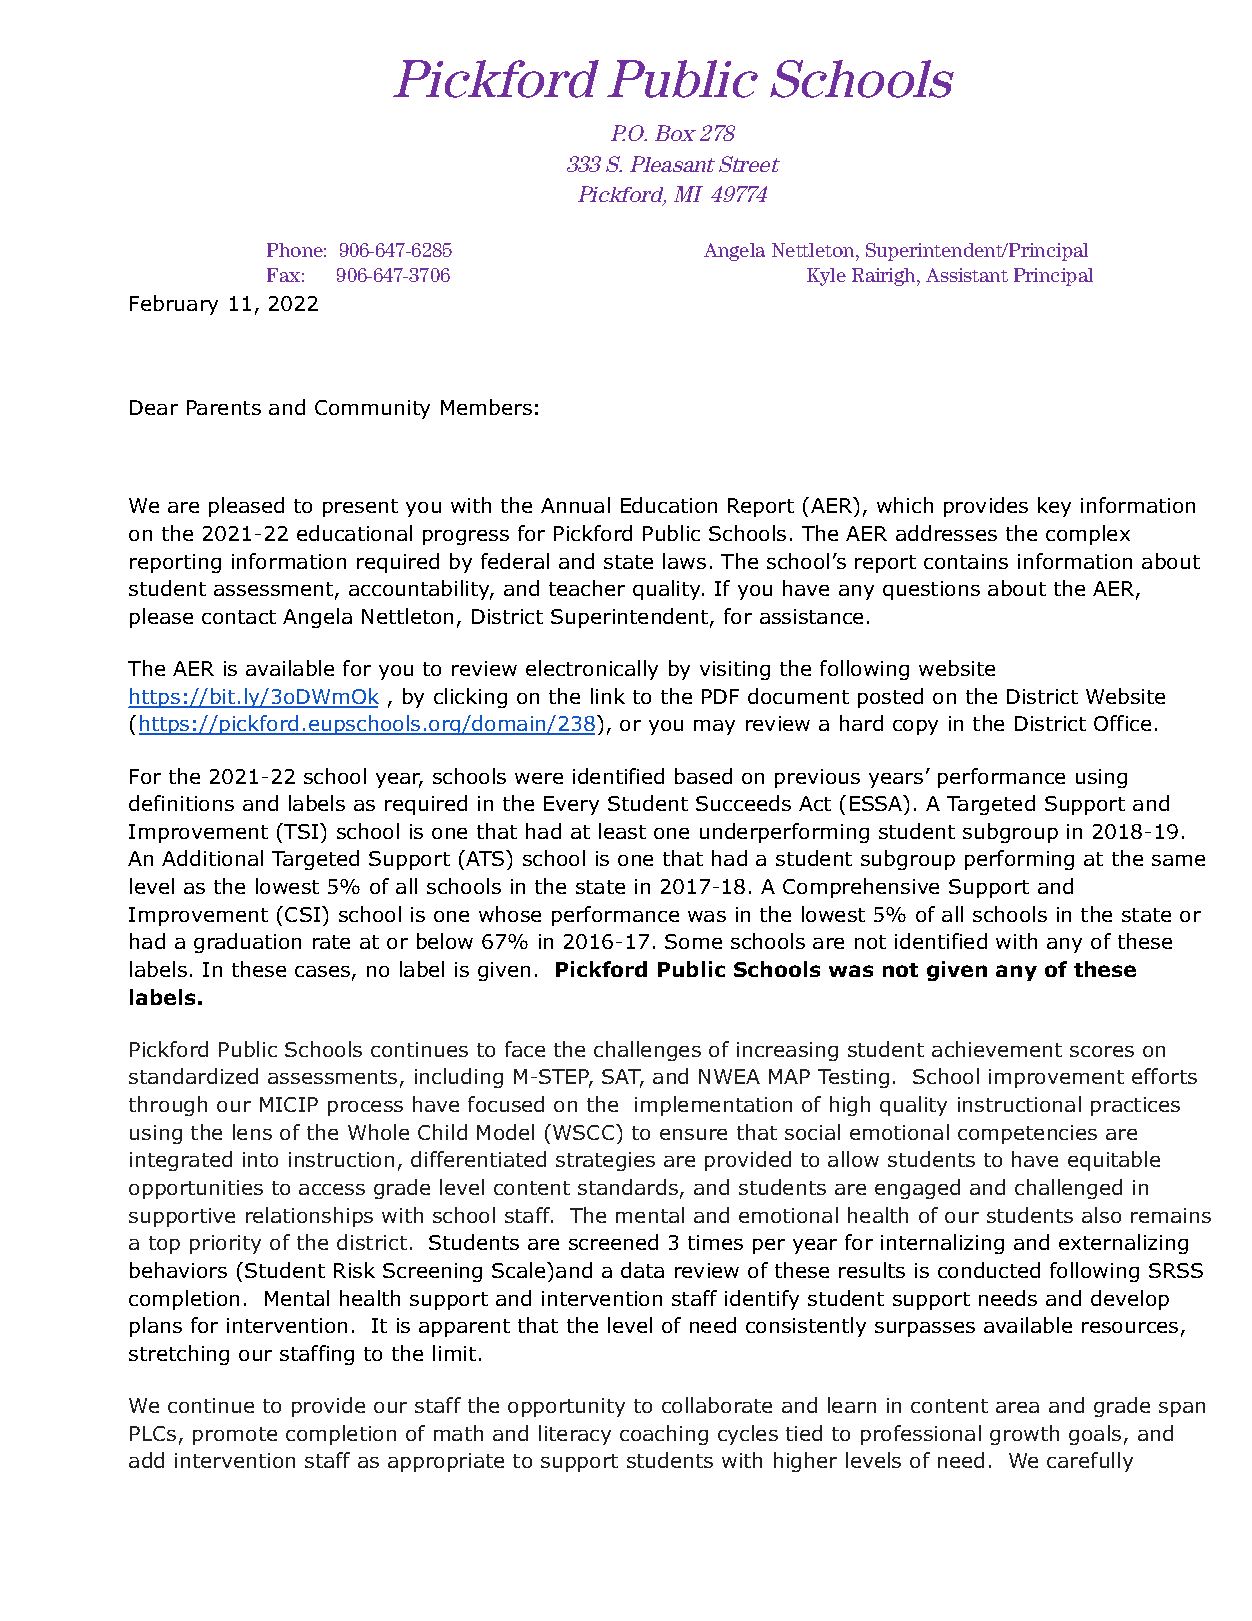  I want to click on Kyle, so click(826, 277).
